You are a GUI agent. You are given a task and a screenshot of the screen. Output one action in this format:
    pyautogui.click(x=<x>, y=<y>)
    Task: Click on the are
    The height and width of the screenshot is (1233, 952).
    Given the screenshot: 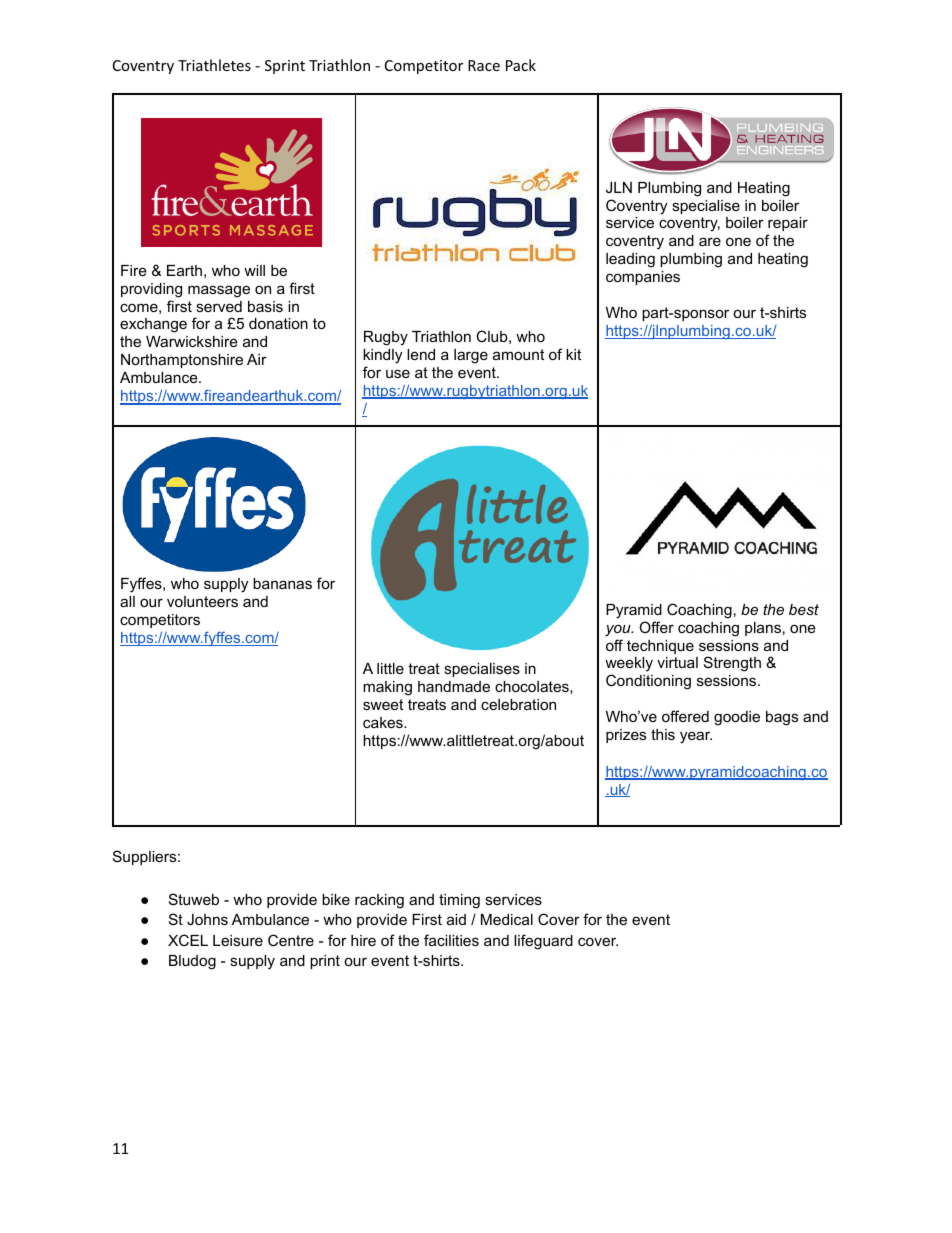 What is the action you would take?
    pyautogui.click(x=710, y=241)
